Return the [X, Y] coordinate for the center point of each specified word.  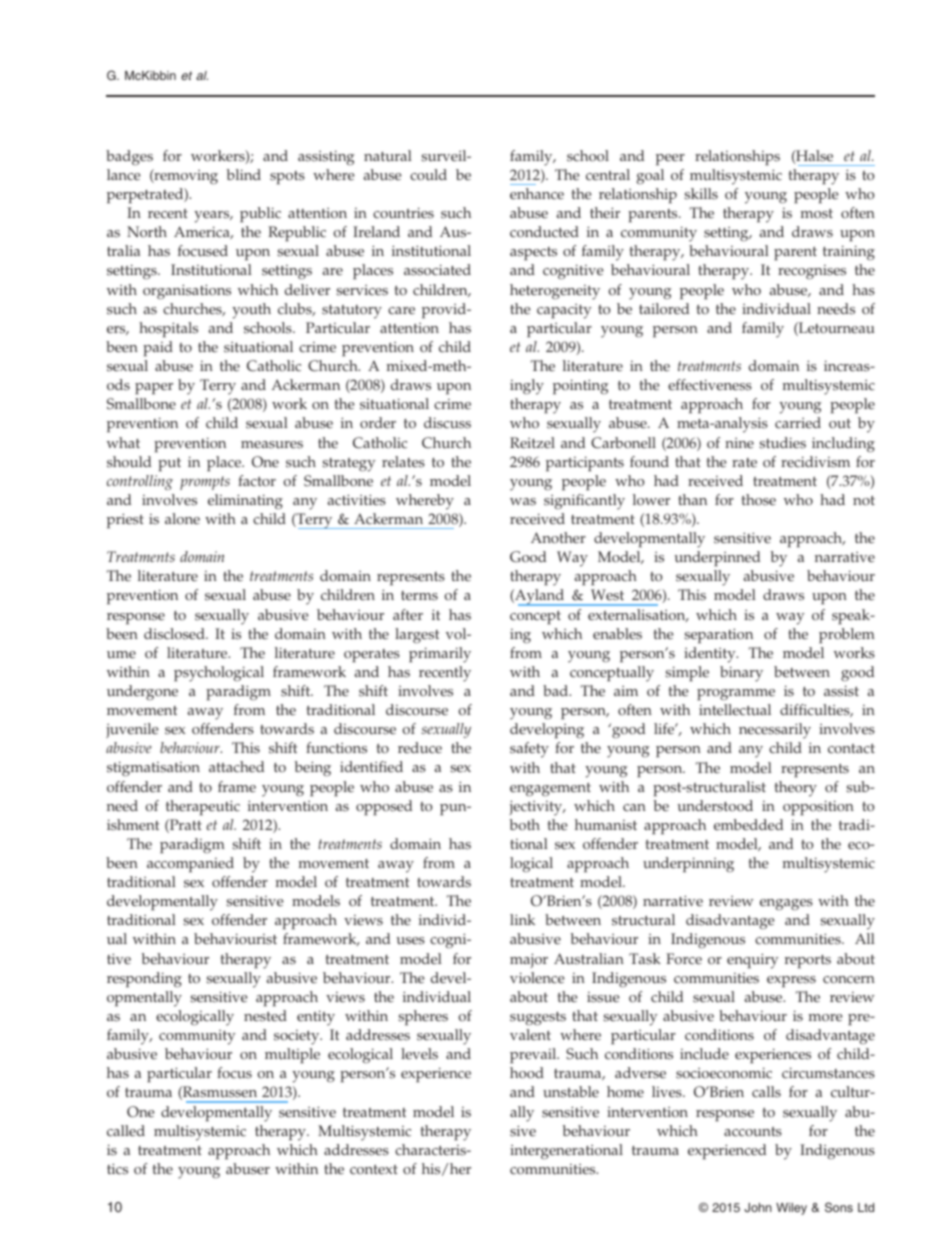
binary [741, 674]
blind [244, 174]
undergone [142, 693]
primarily [440, 655]
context [374, 1169]
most [816, 213]
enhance [537, 194]
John [758, 1207]
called [126, 1131]
